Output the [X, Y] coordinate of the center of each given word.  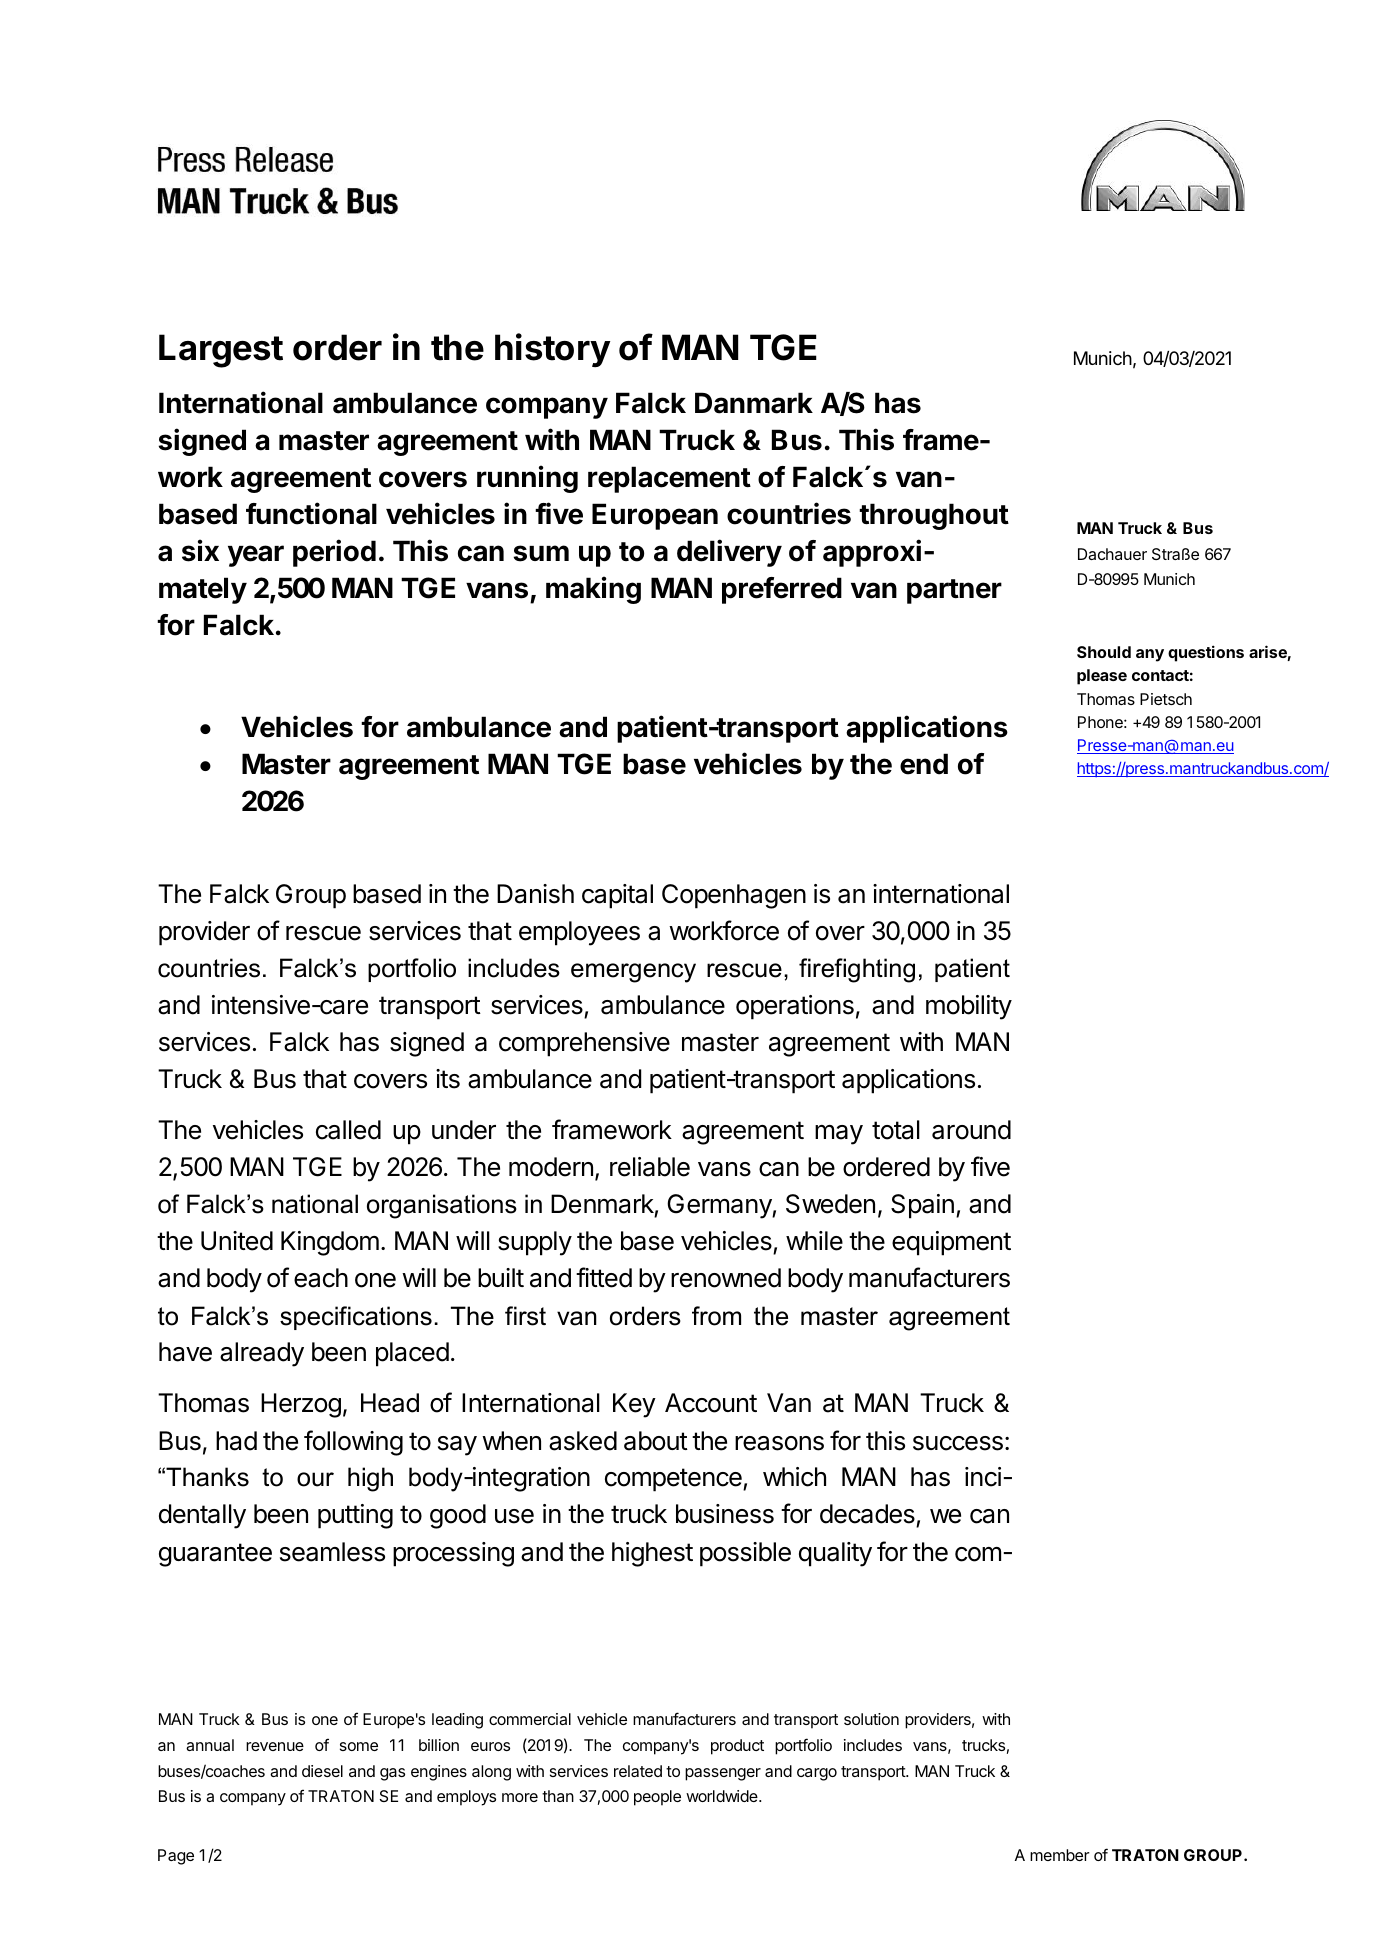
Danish [535, 894]
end [924, 764]
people [657, 1798]
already [262, 1354]
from [716, 1316]
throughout [934, 516]
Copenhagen [734, 896]
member [1060, 1855]
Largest [221, 351]
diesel [322, 1771]
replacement [669, 479]
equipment [951, 1243]
